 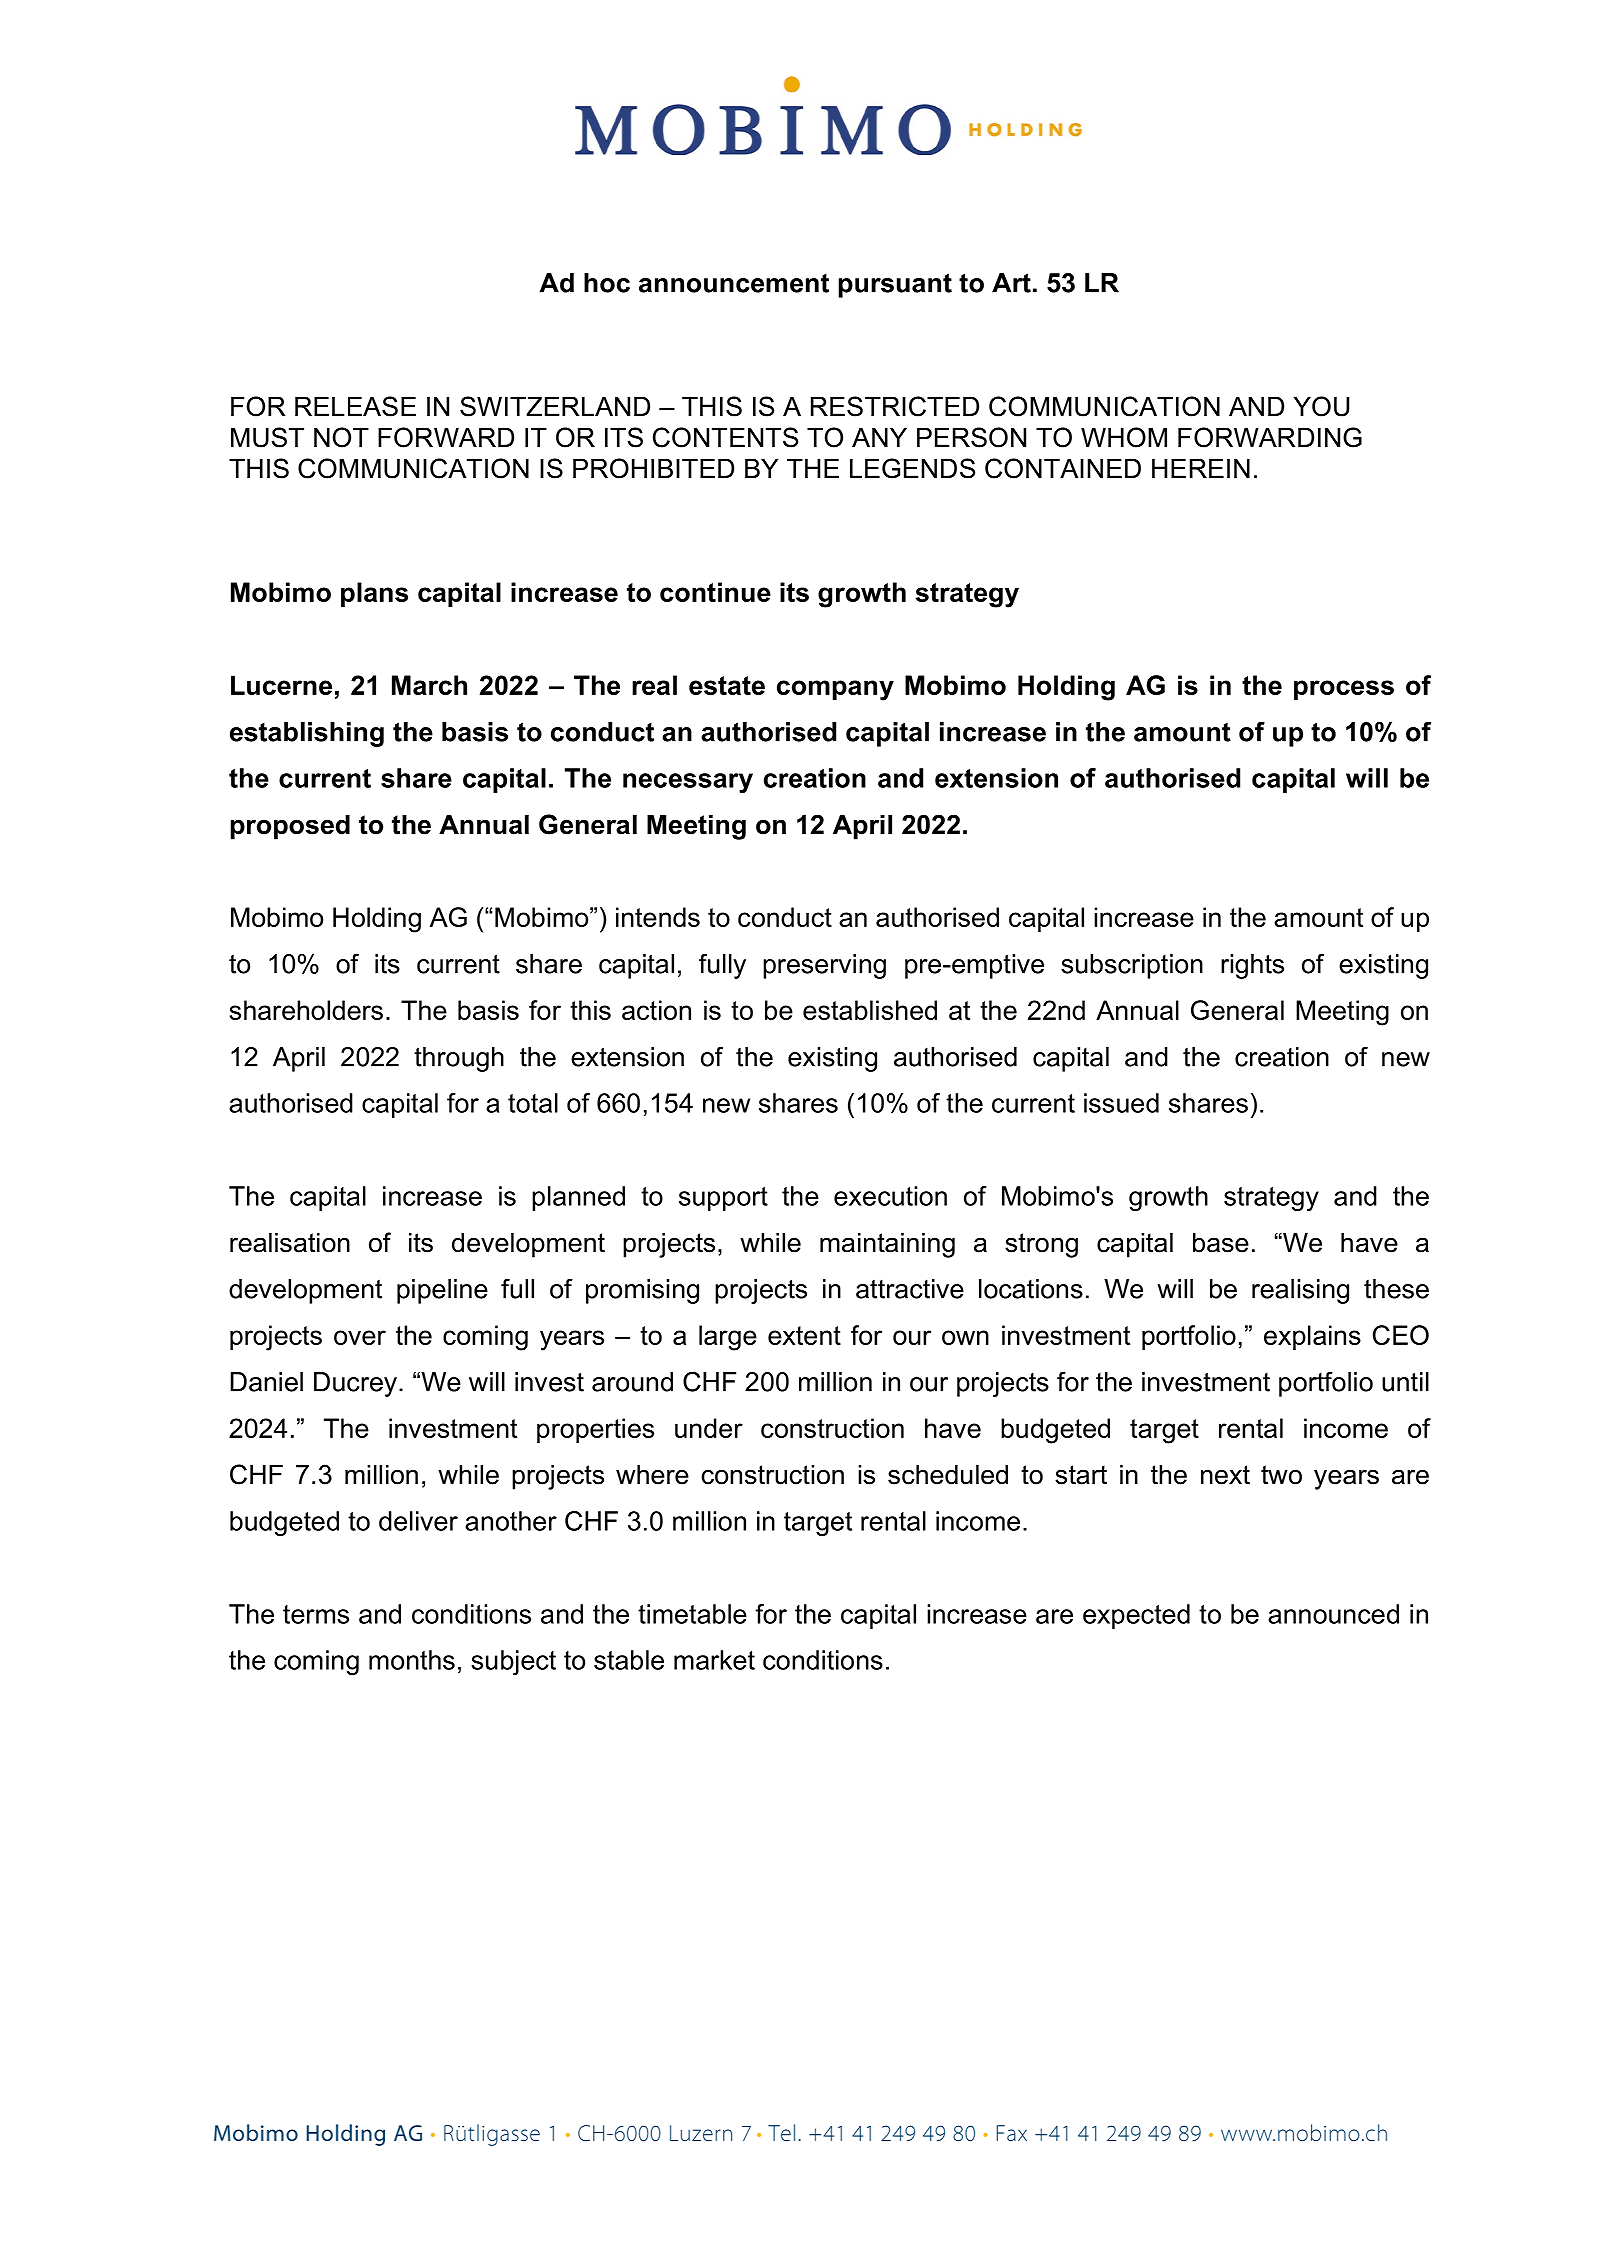 I want to click on RELEASE, so click(x=355, y=406).
